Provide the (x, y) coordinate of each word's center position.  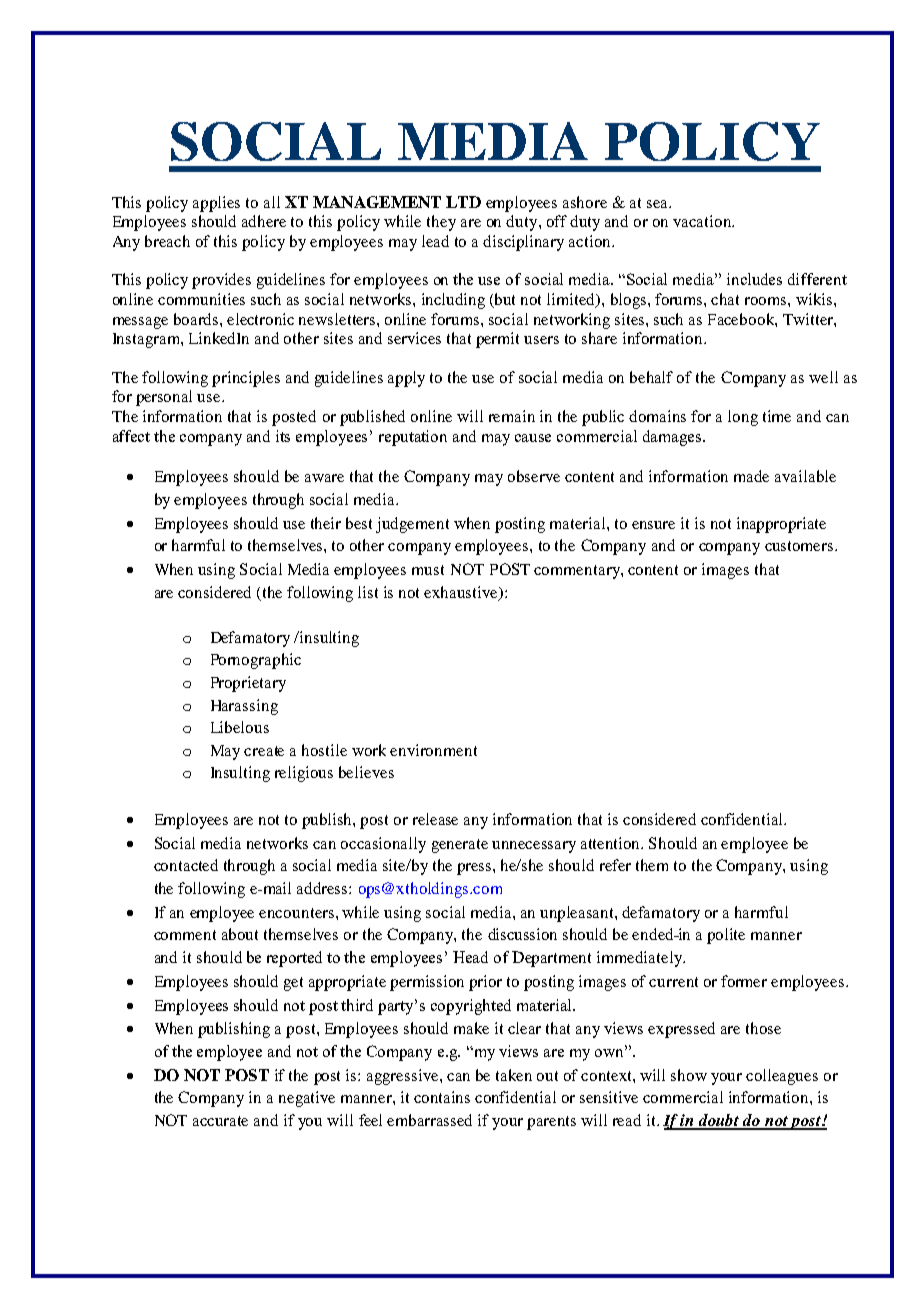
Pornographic (256, 661)
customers (800, 546)
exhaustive (462, 593)
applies (216, 204)
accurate (220, 1121)
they (441, 223)
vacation (703, 221)
